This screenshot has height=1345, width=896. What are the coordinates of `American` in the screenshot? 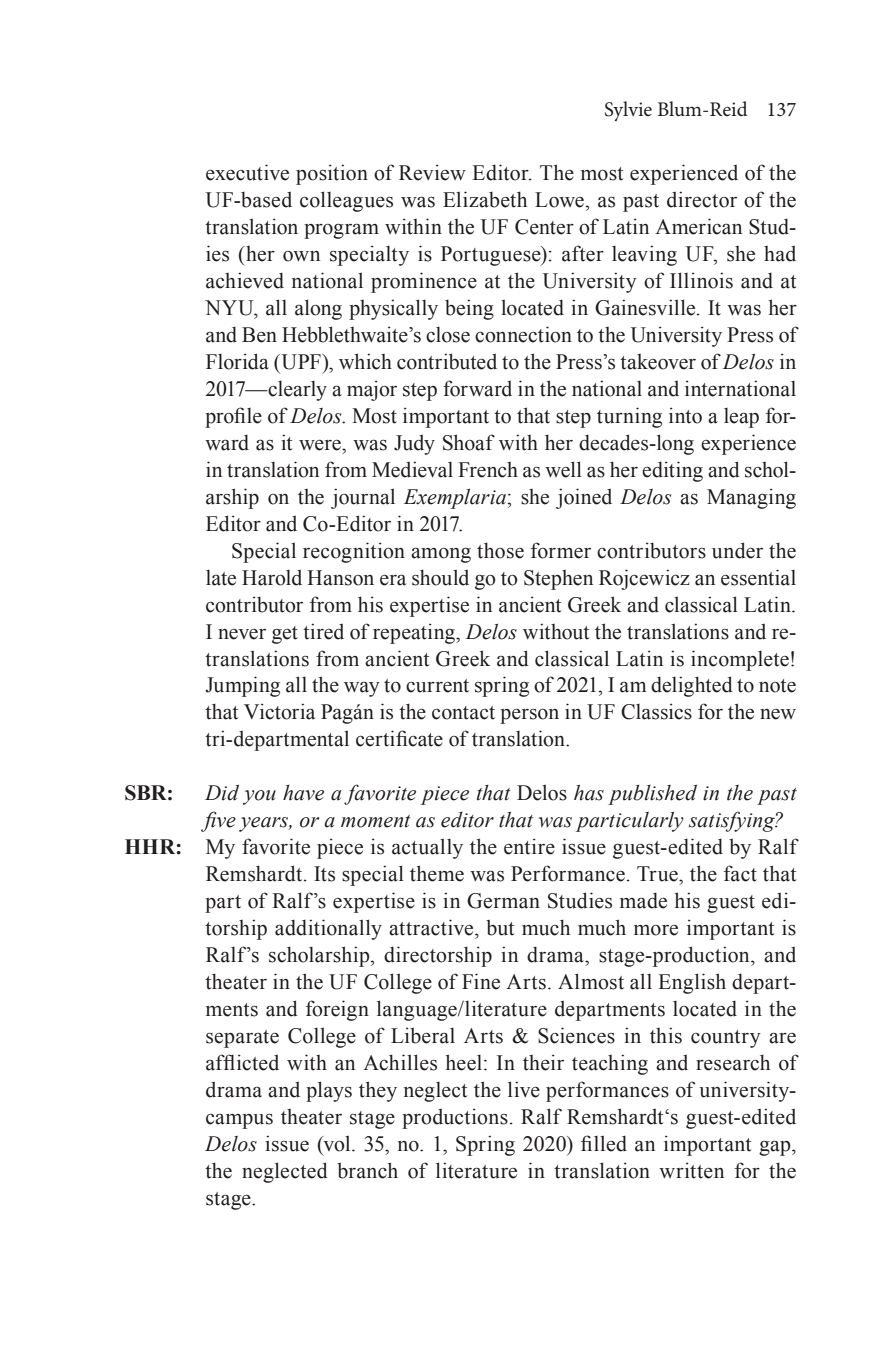 It's located at (698, 226).
